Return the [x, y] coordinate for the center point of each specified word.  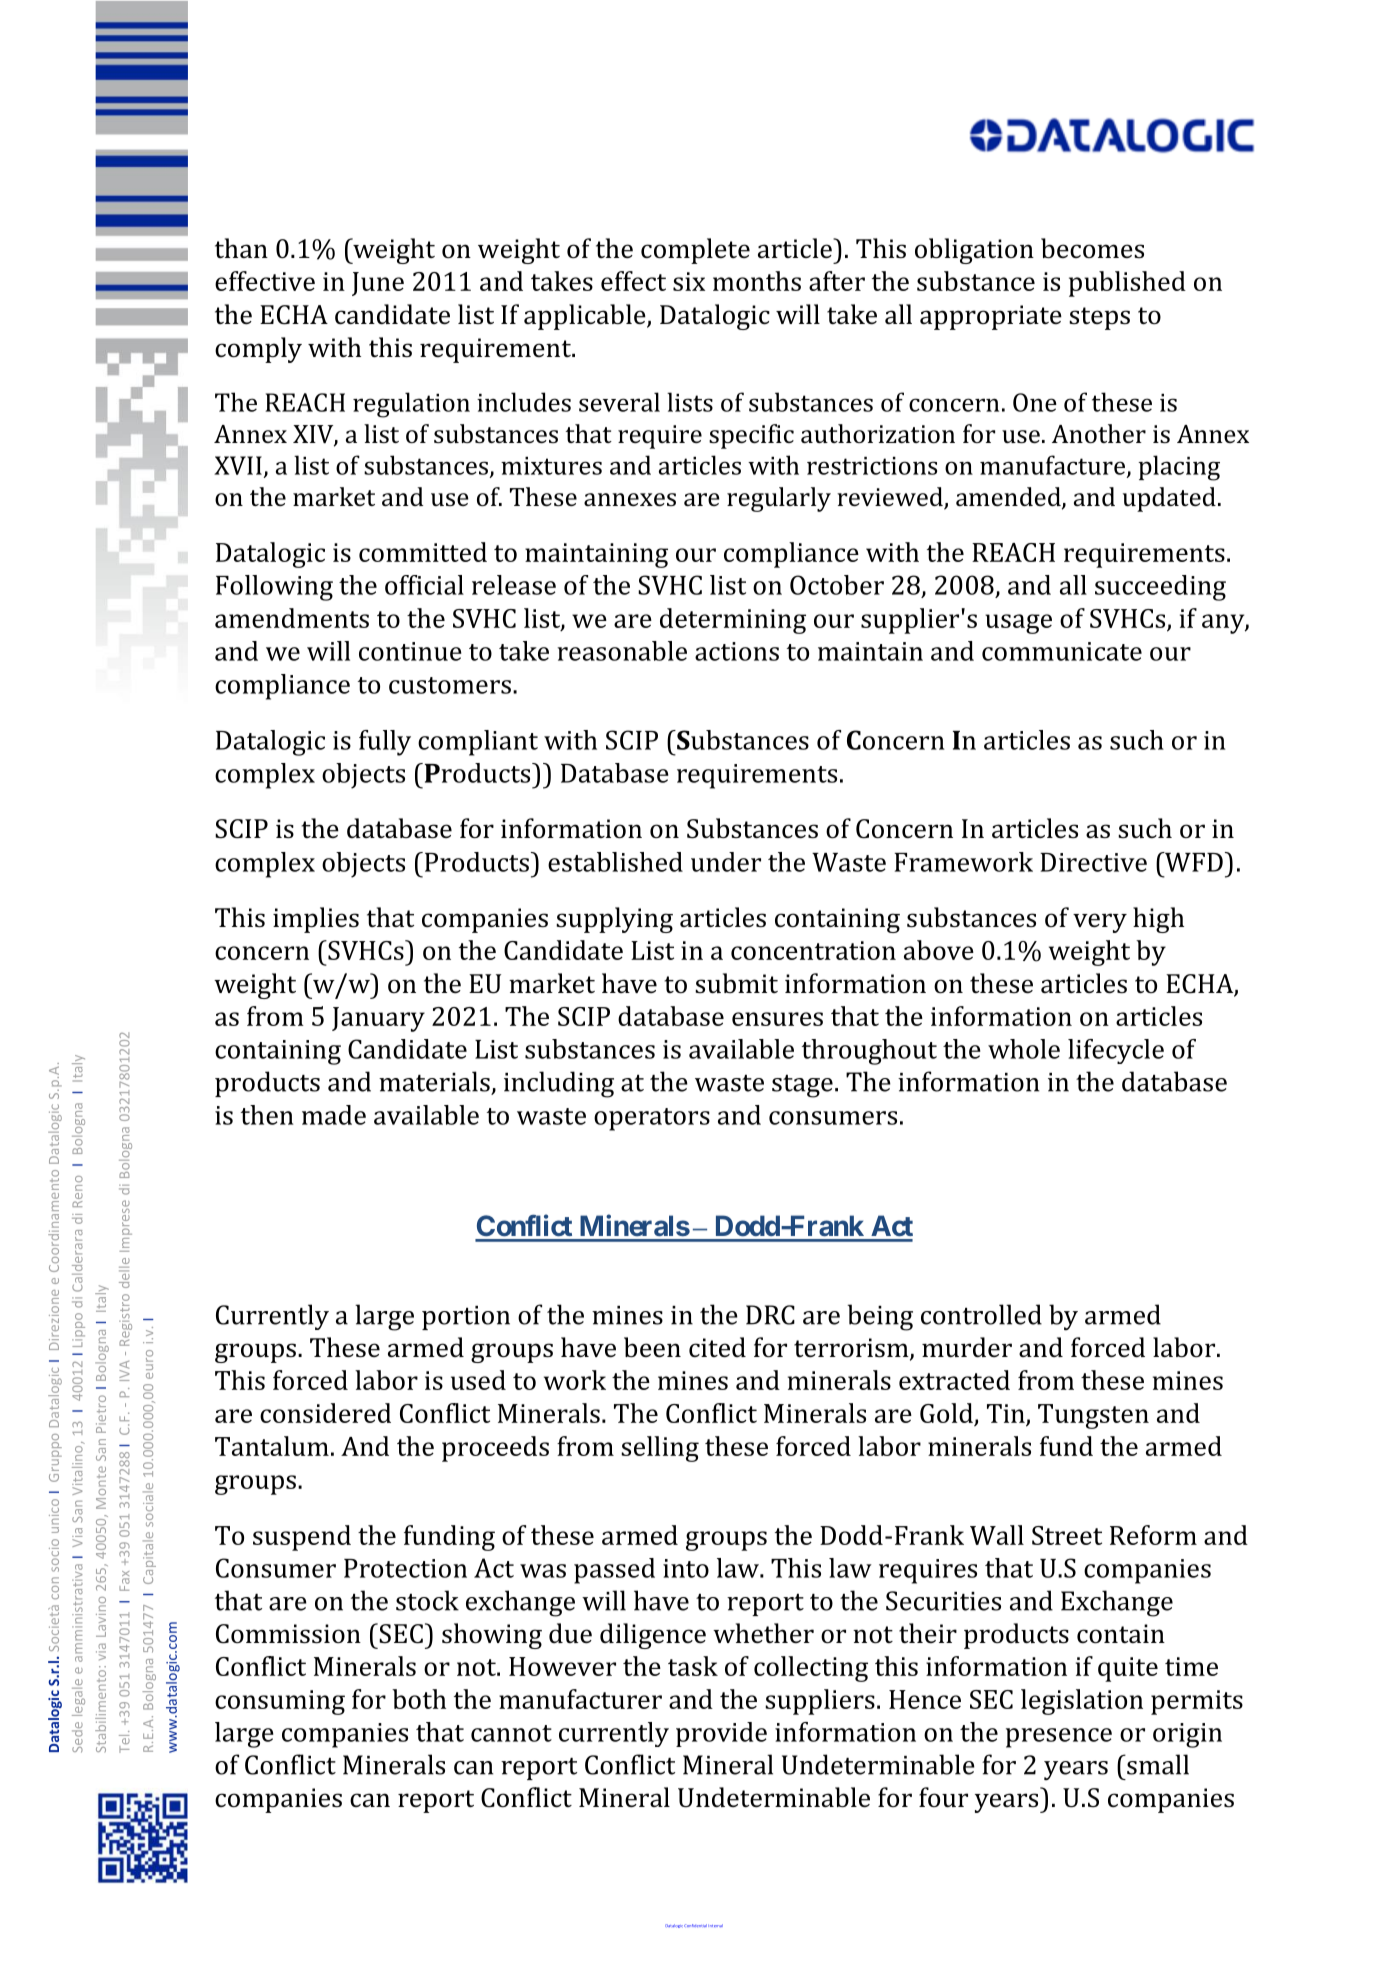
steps [1099, 318]
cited [717, 1347]
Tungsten [1093, 1416]
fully [385, 743]
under [726, 862]
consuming [280, 1702]
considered [325, 1413]
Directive [1093, 862]
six [689, 281]
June [378, 284]
